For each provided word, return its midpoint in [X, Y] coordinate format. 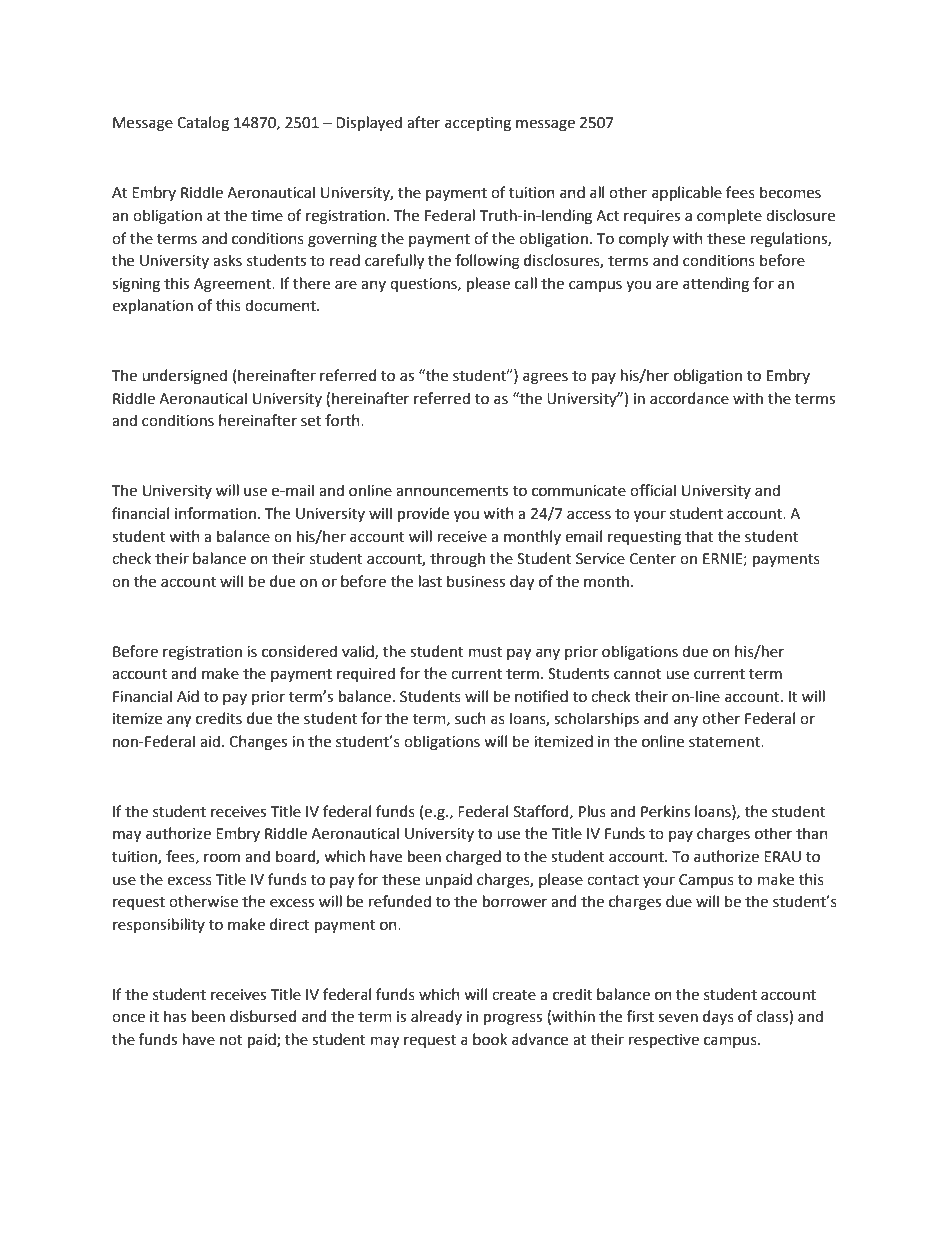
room [222, 858]
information [215, 513]
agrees [545, 378]
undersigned [184, 377]
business [476, 581]
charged [473, 858]
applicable [687, 193]
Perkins [665, 811]
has [175, 1016]
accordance [689, 398]
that [699, 536]
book [490, 1039]
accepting [478, 124]
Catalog [203, 124]
